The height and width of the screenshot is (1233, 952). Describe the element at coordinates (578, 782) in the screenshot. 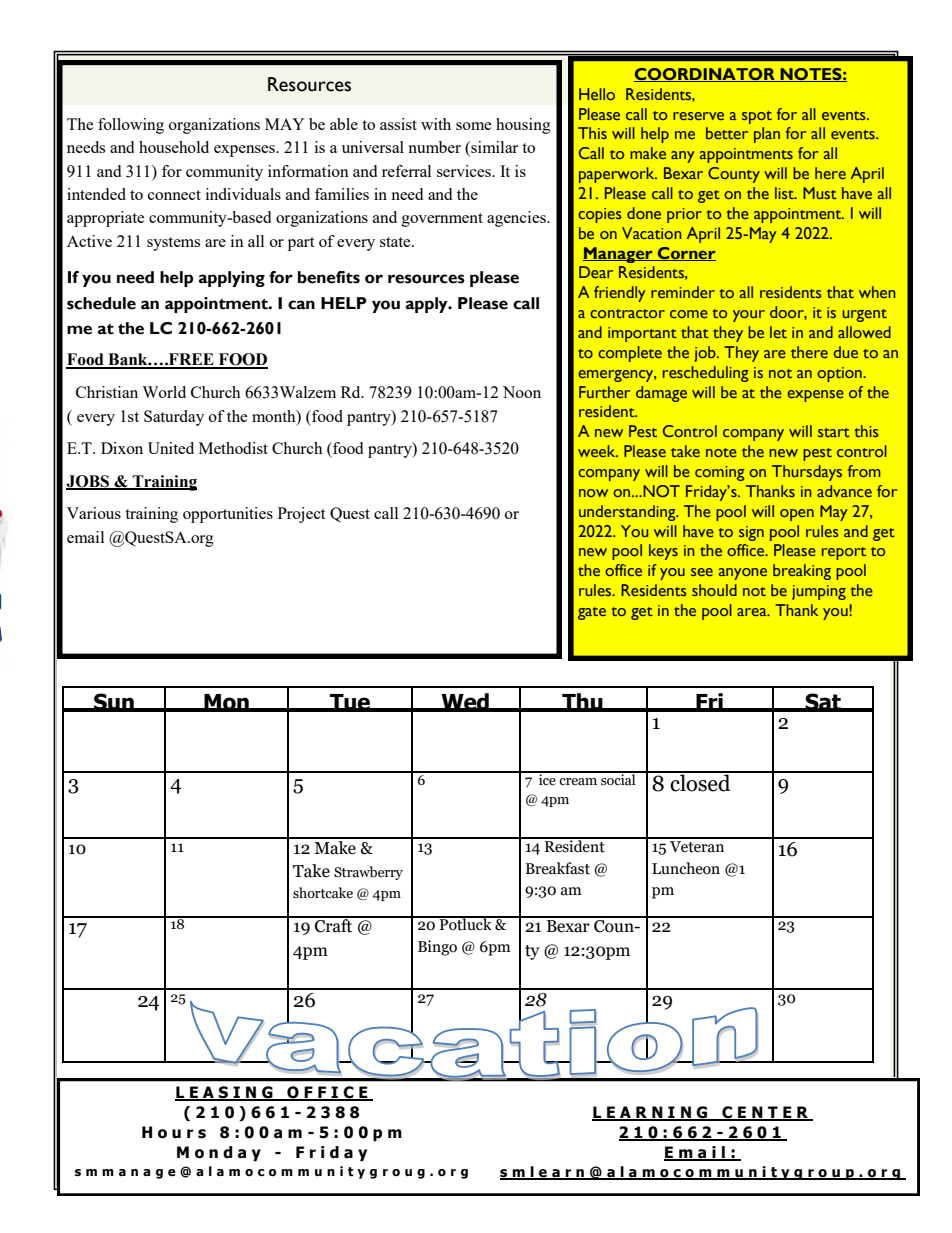

I see `cream` at that location.
